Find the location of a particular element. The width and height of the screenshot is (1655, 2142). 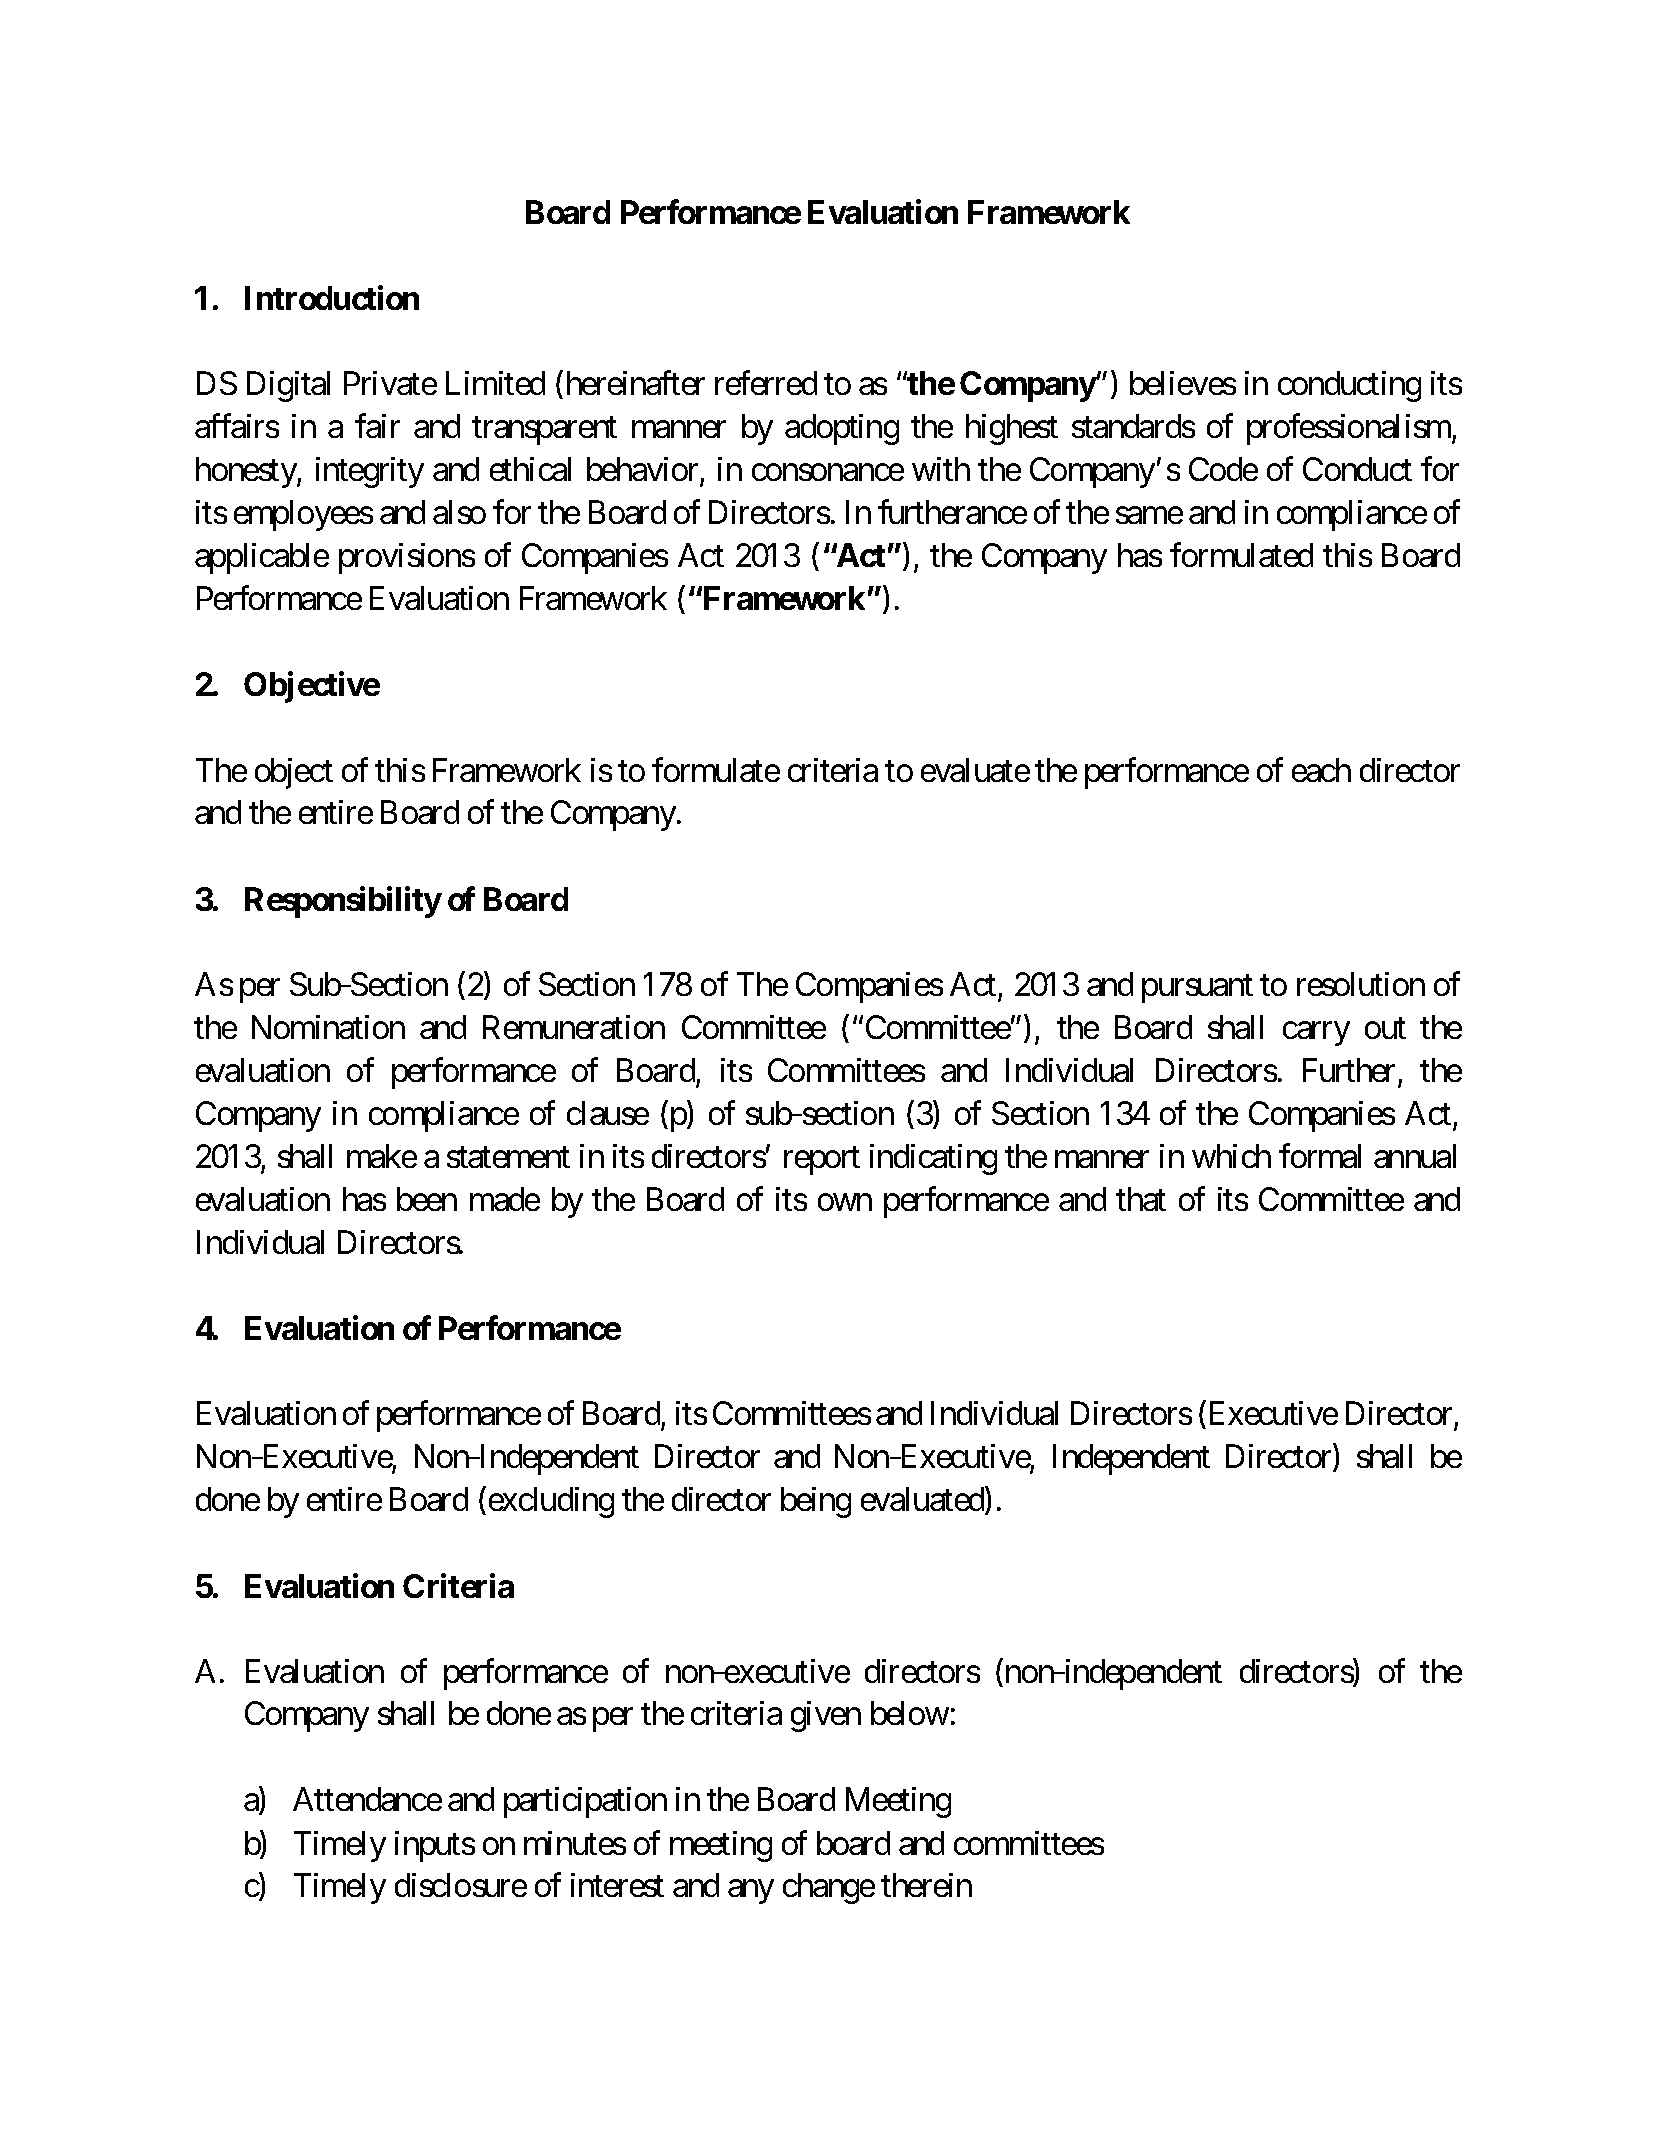

Responsibility is located at coordinates (343, 902).
